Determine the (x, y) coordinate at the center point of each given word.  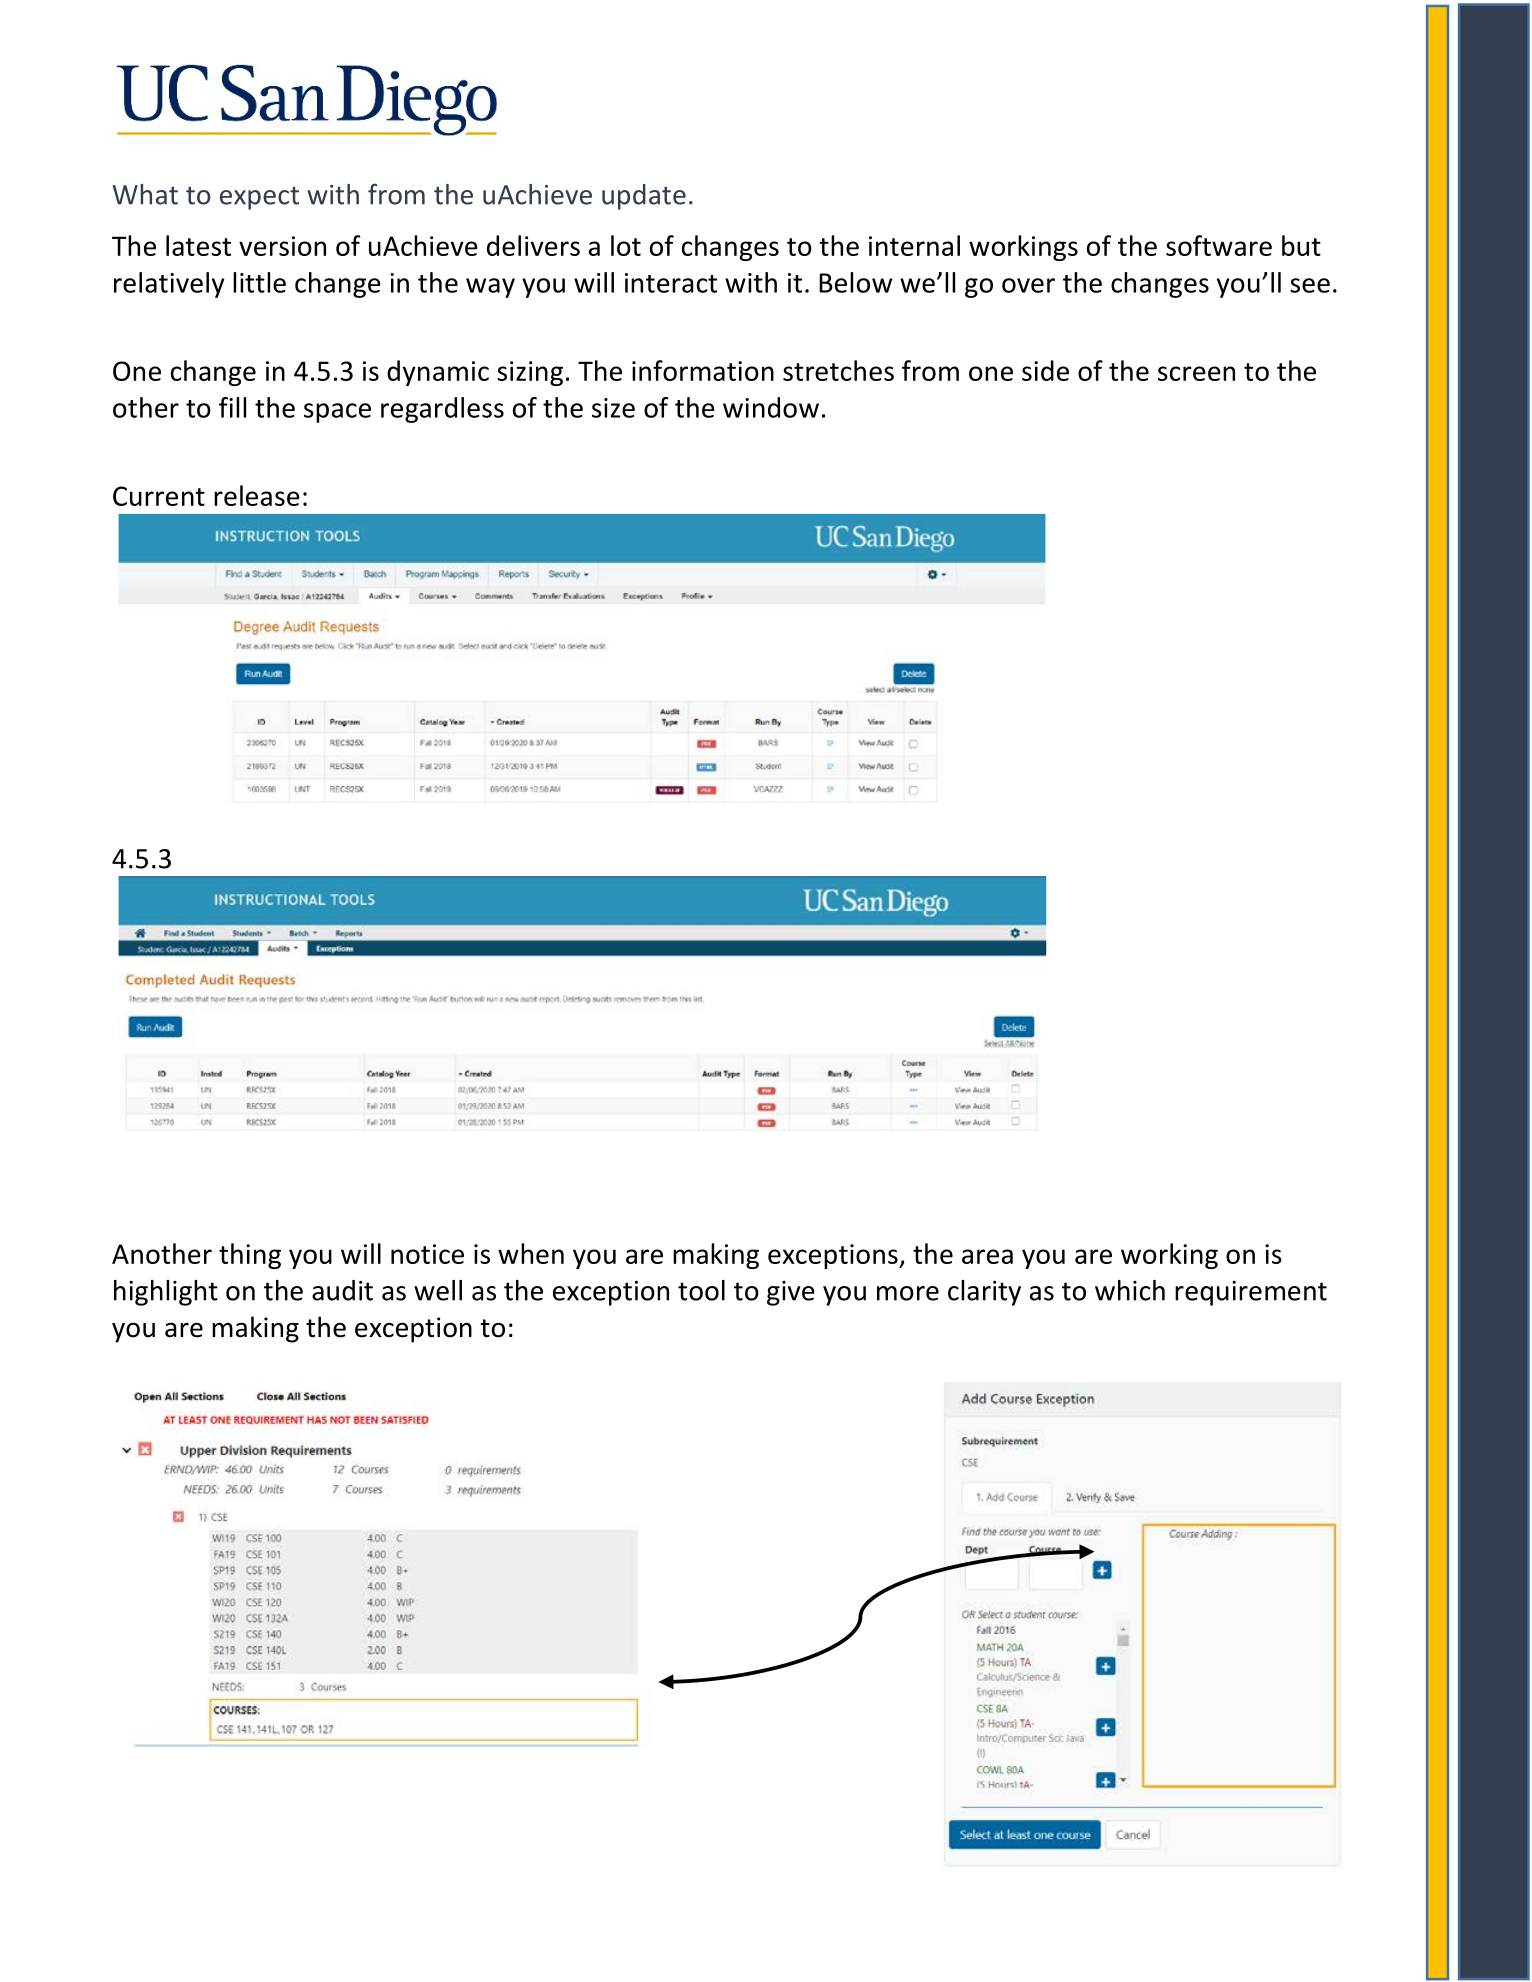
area (987, 1256)
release (257, 495)
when (531, 1253)
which (1130, 1290)
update (644, 197)
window (771, 407)
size (613, 408)
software (1219, 245)
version (282, 246)
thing (250, 1256)
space (337, 413)
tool (701, 1290)
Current (159, 496)
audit (342, 1290)
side (1045, 370)
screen (1196, 373)
